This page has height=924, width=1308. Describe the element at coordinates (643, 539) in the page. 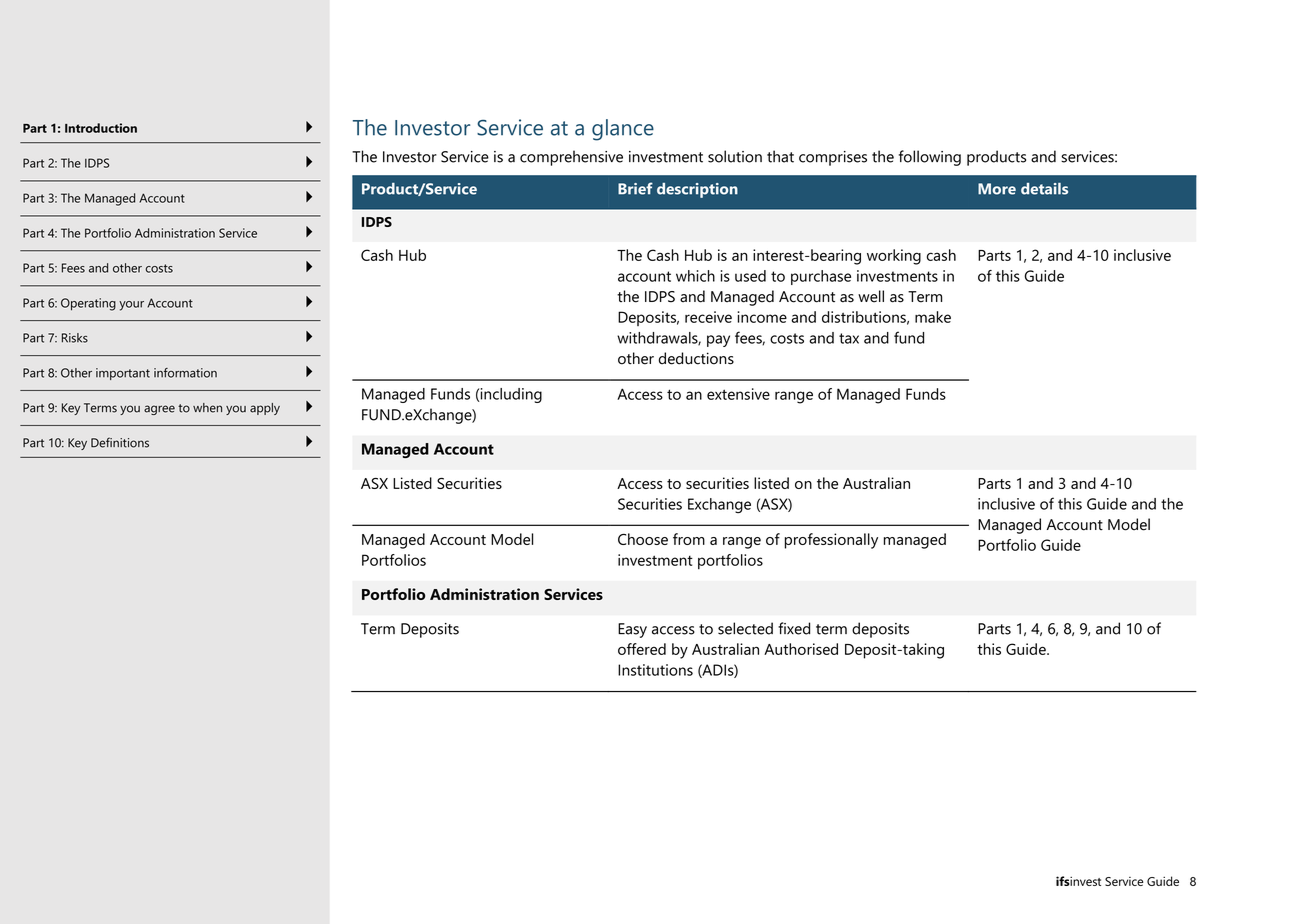

I see `Choose` at that location.
